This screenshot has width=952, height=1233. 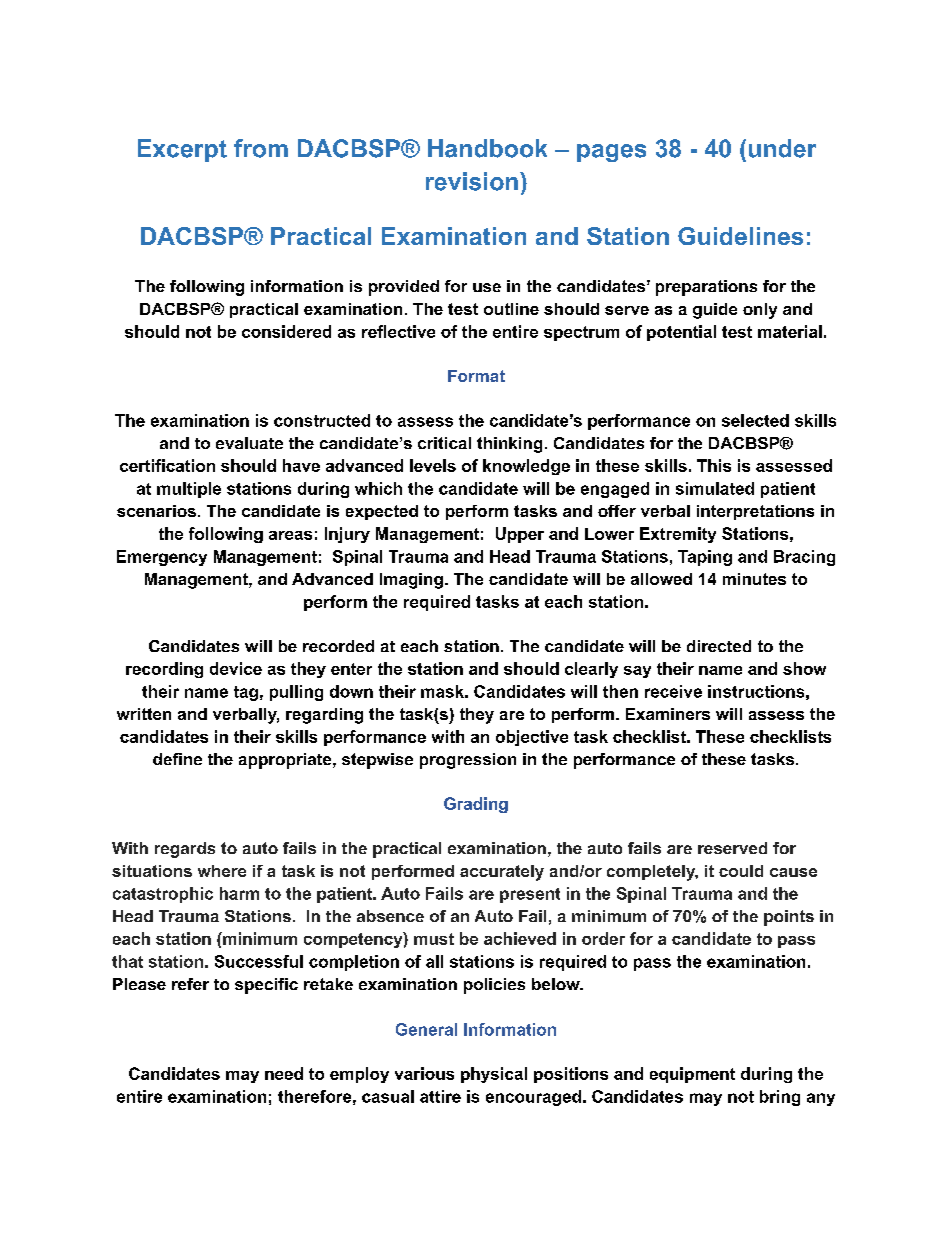 What do you see at coordinates (494, 1075) in the screenshot?
I see `physical` at bounding box center [494, 1075].
